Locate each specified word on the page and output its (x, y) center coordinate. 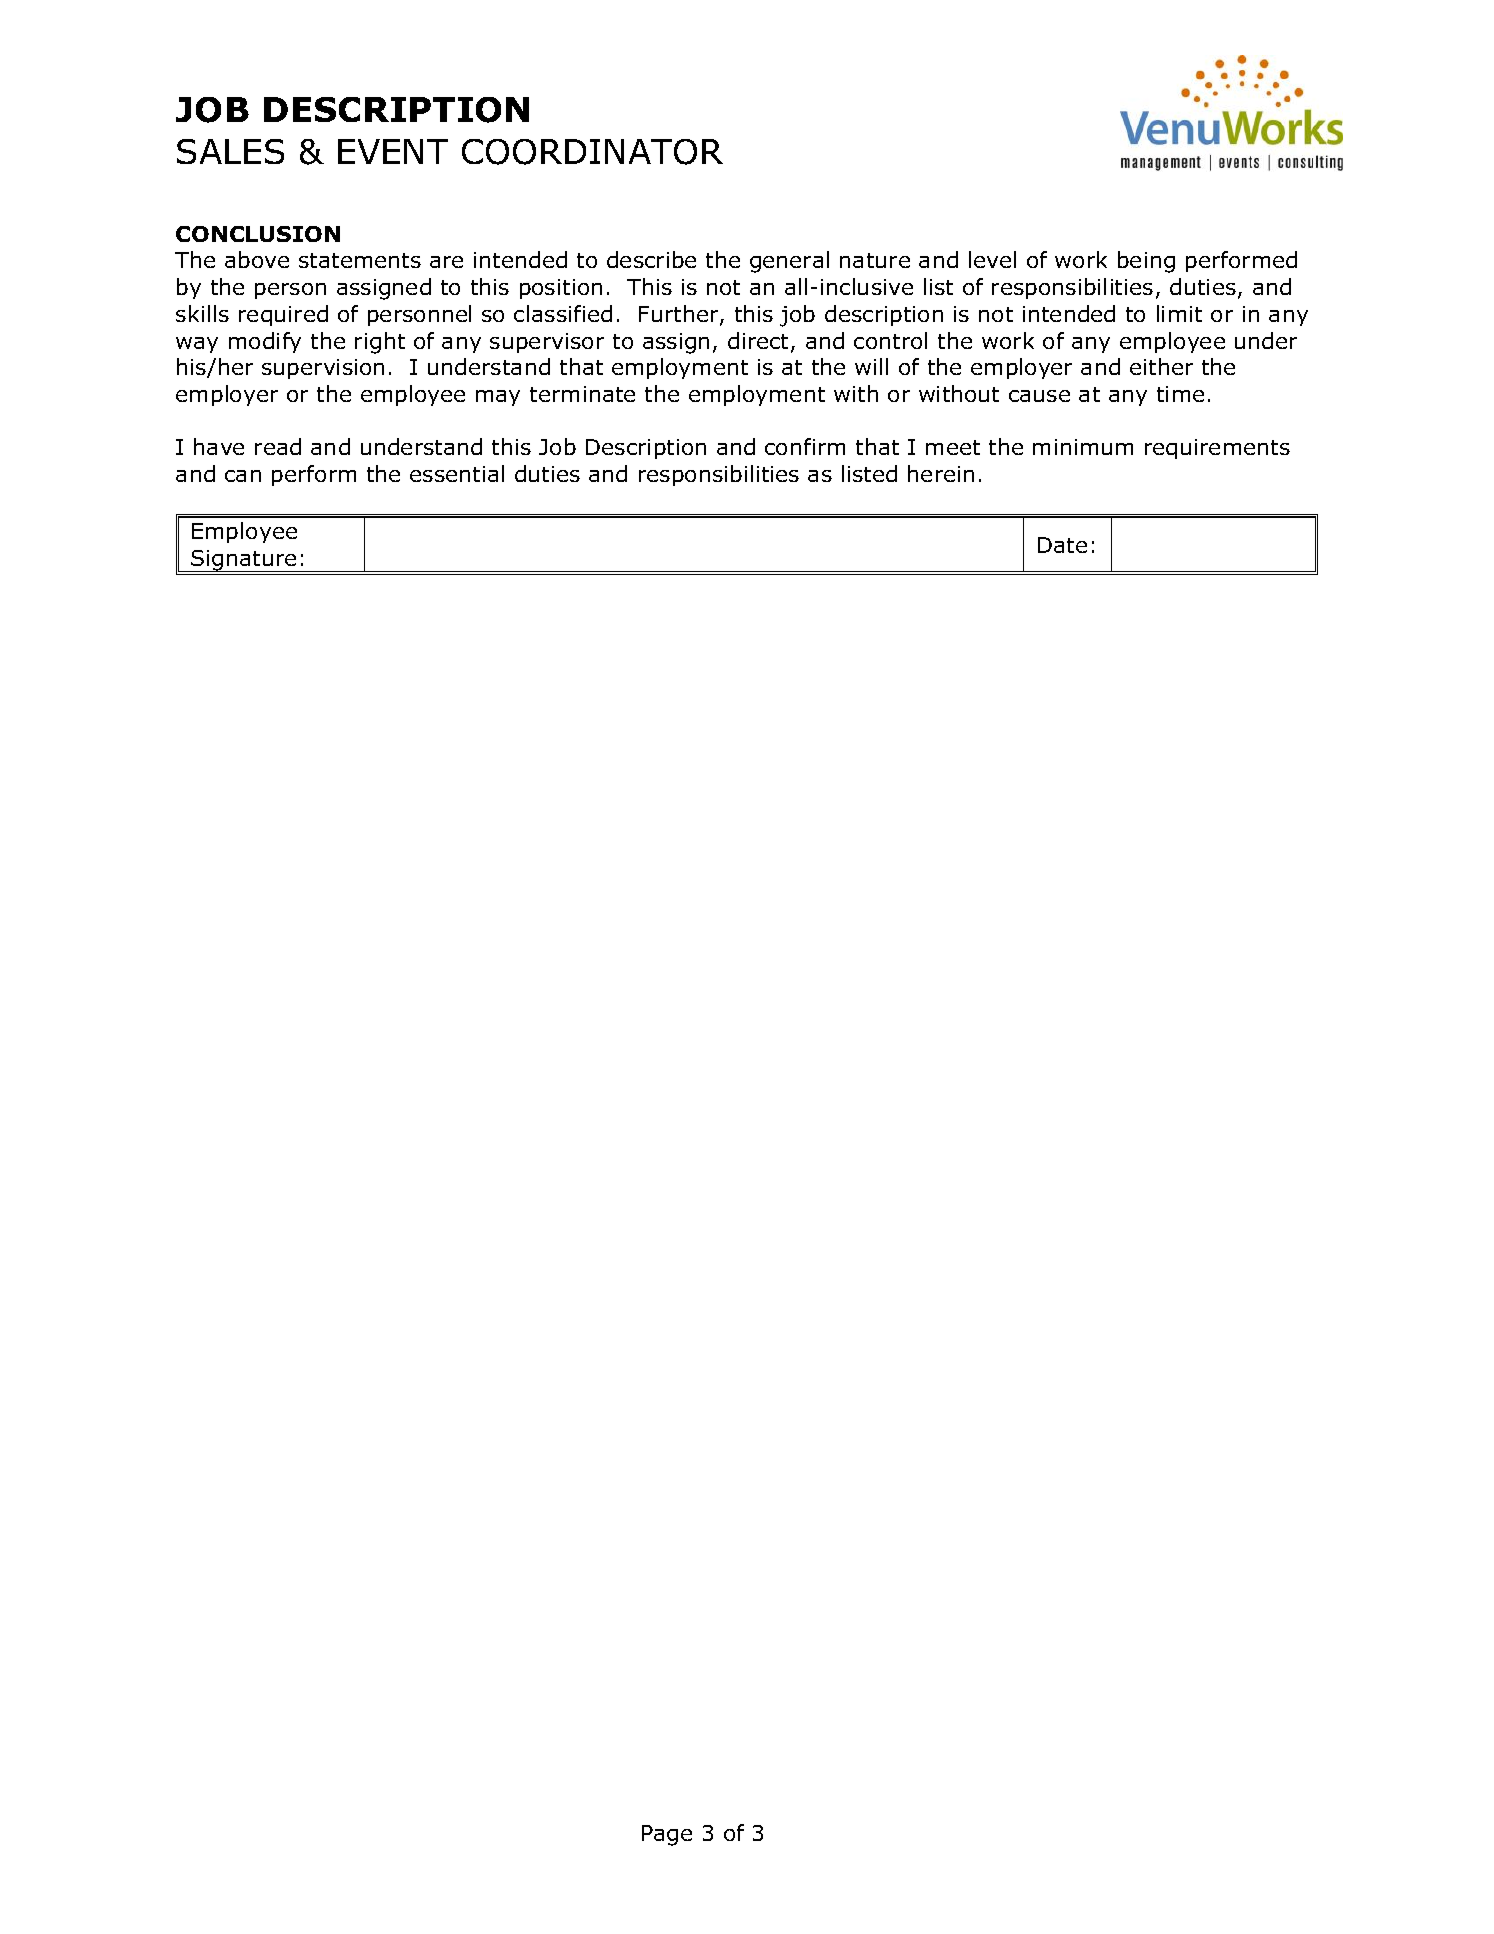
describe (651, 259)
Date (1062, 545)
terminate (582, 394)
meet (953, 447)
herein (941, 473)
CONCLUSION (258, 234)
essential (457, 473)
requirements (1217, 449)
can (243, 476)
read (278, 446)
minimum (1083, 447)
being (1146, 262)
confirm (805, 446)
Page (667, 1835)
